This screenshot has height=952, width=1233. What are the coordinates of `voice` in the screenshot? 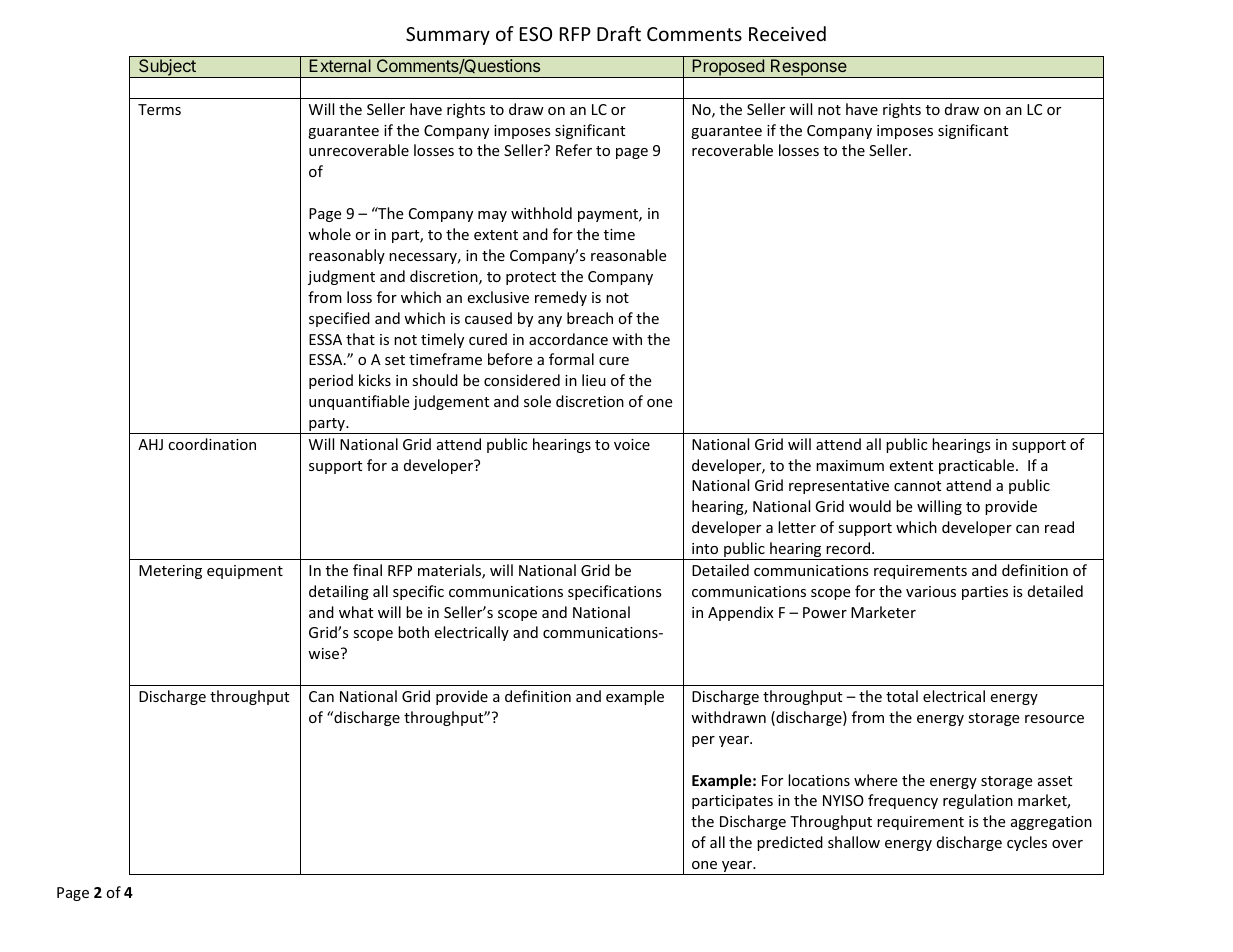 It's located at (632, 444).
